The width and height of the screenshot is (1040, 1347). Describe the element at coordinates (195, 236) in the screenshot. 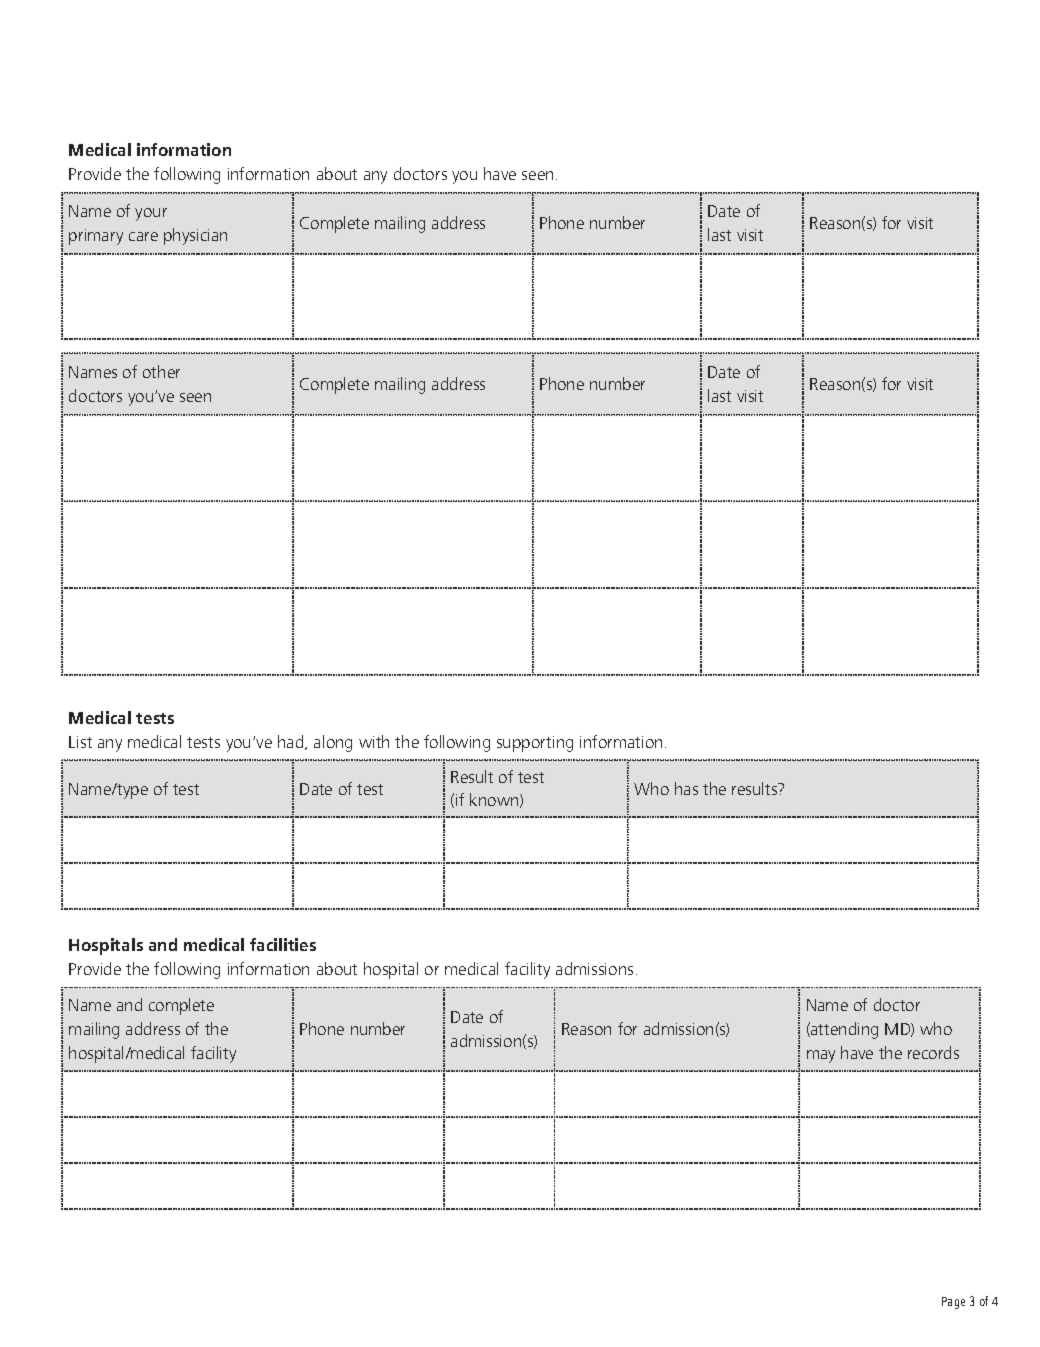

I see `physician` at that location.
